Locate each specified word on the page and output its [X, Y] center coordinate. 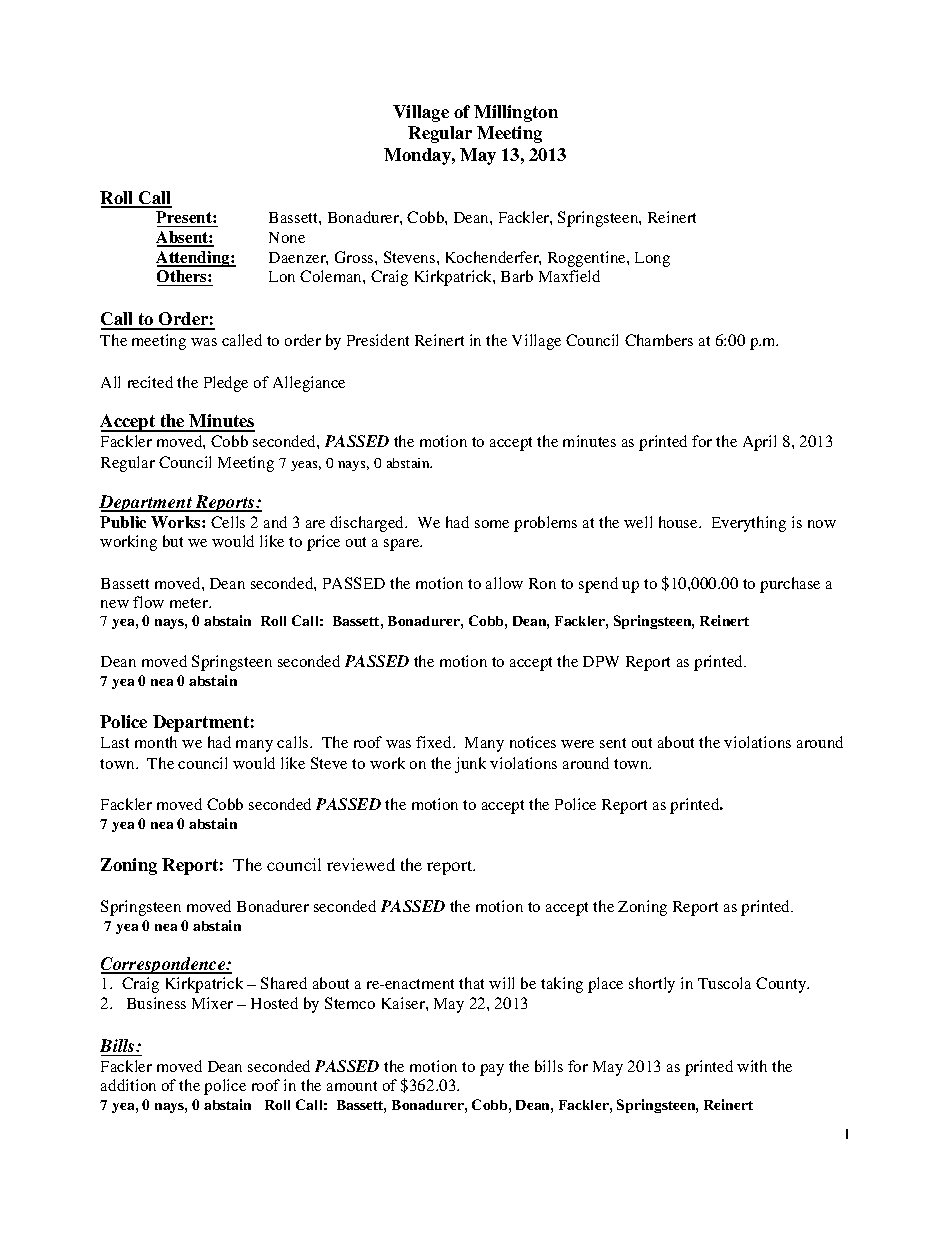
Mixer [212, 1003]
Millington [516, 113]
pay [492, 1070]
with [752, 1066]
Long [652, 259]
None [287, 237]
